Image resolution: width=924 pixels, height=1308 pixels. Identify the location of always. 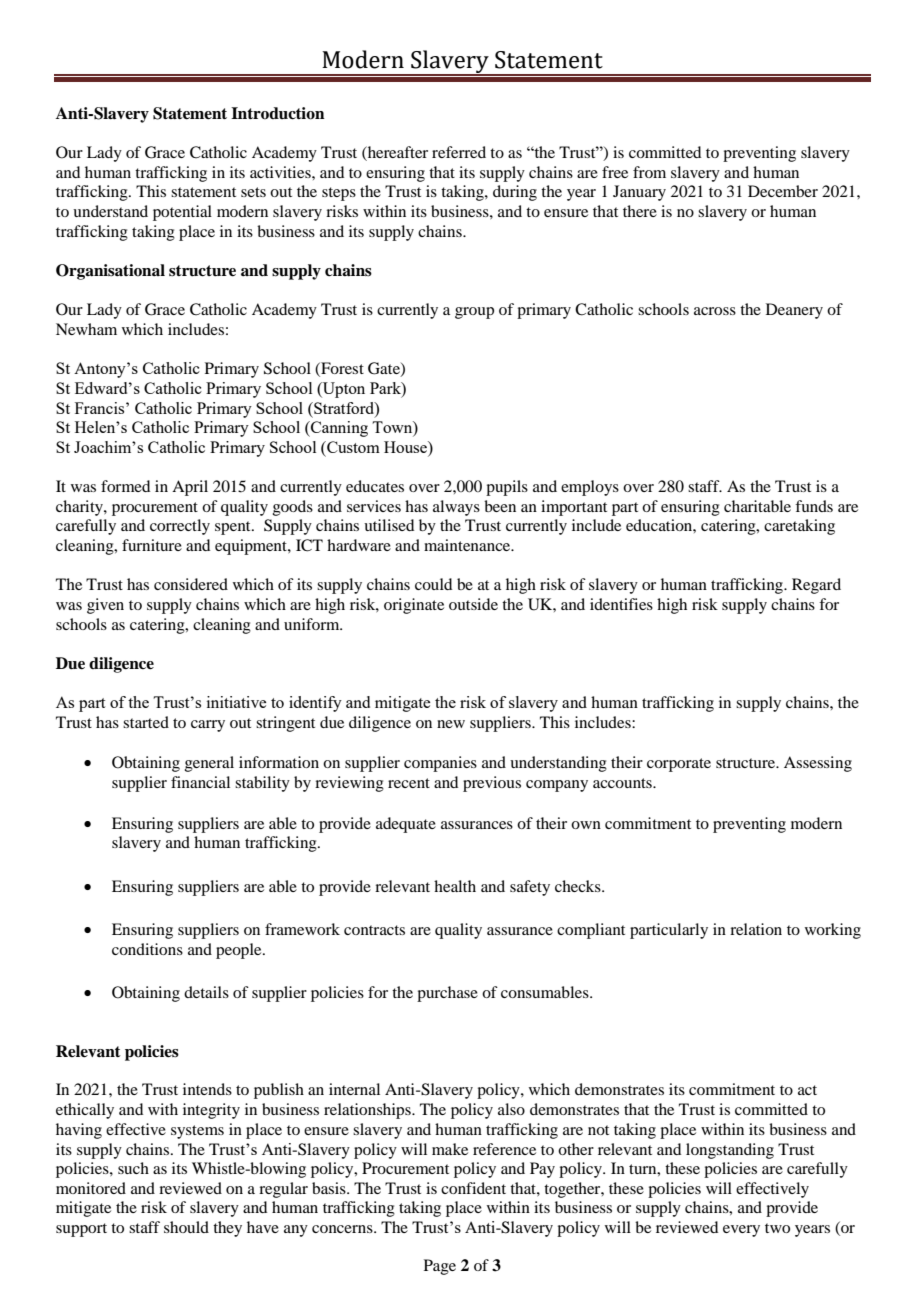
(456, 508).
